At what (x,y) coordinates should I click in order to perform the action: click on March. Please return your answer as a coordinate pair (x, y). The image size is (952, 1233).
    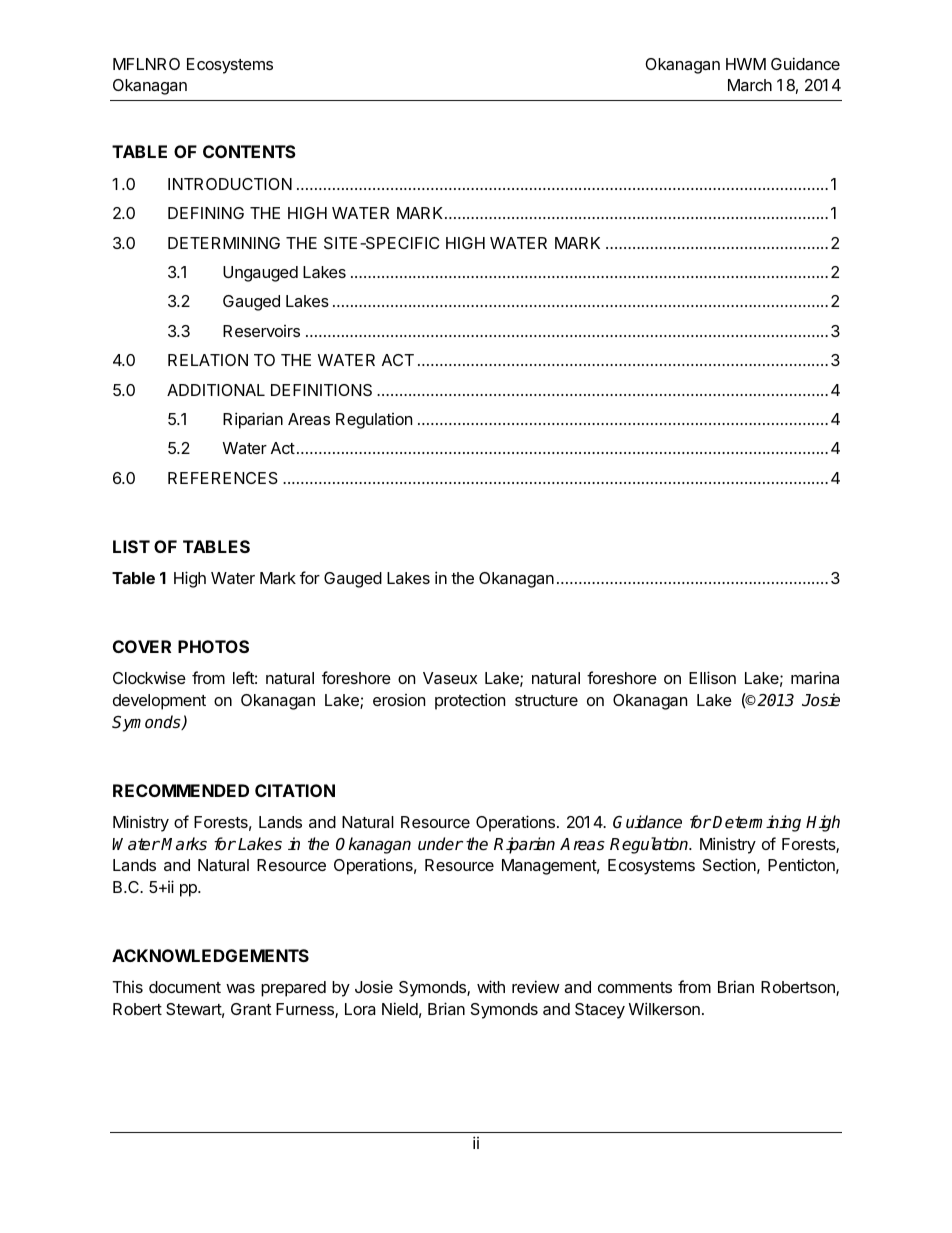
    Looking at the image, I should click on (750, 85).
